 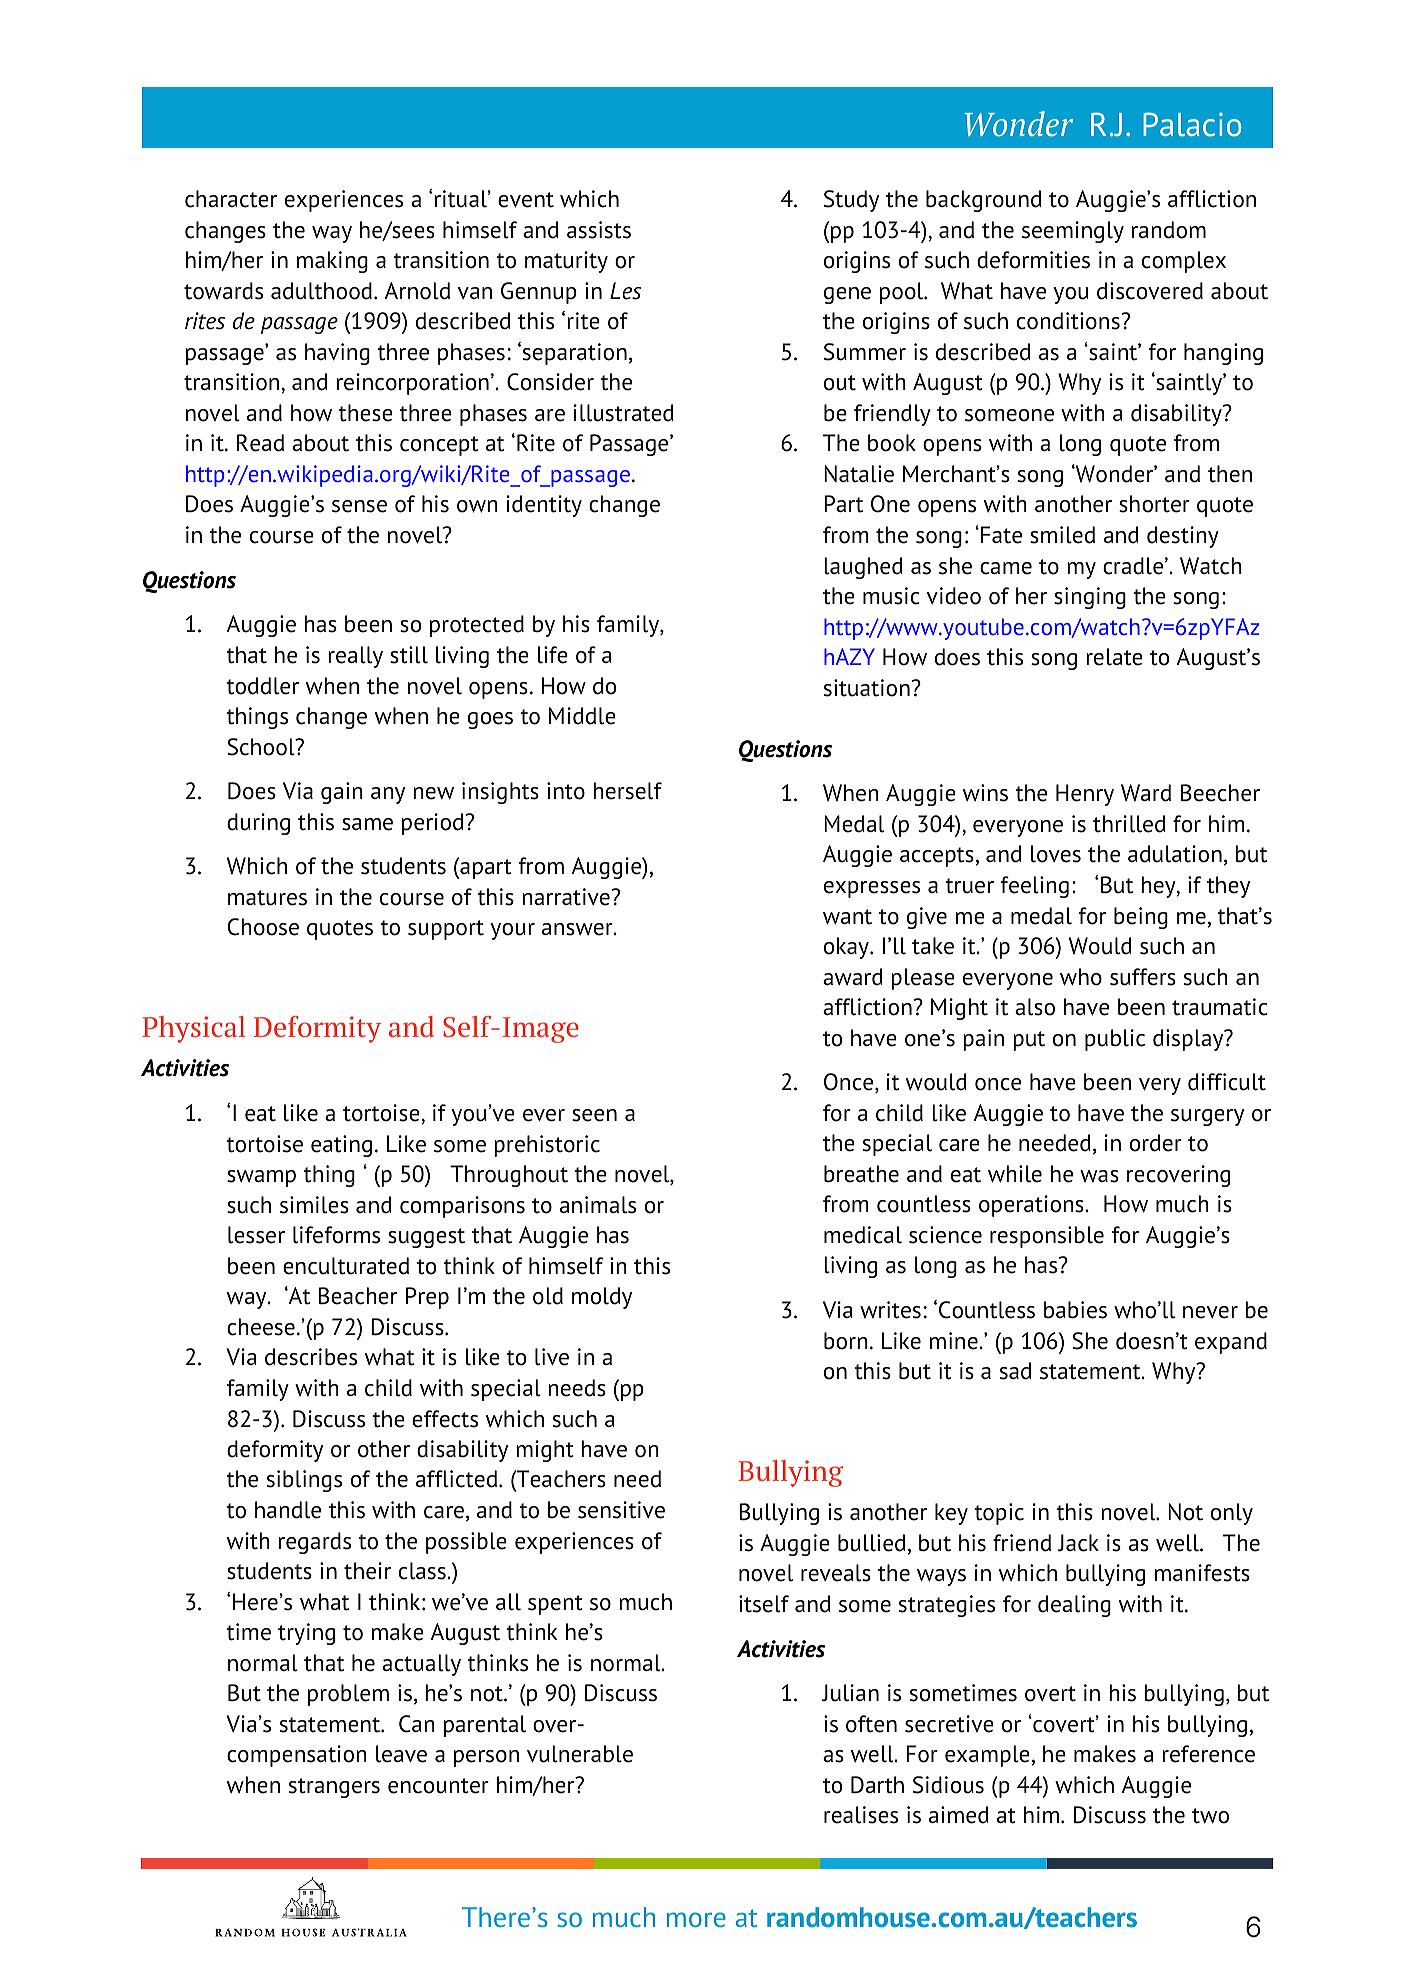 What do you see at coordinates (621, 1510) in the document?
I see `sensitive` at bounding box center [621, 1510].
